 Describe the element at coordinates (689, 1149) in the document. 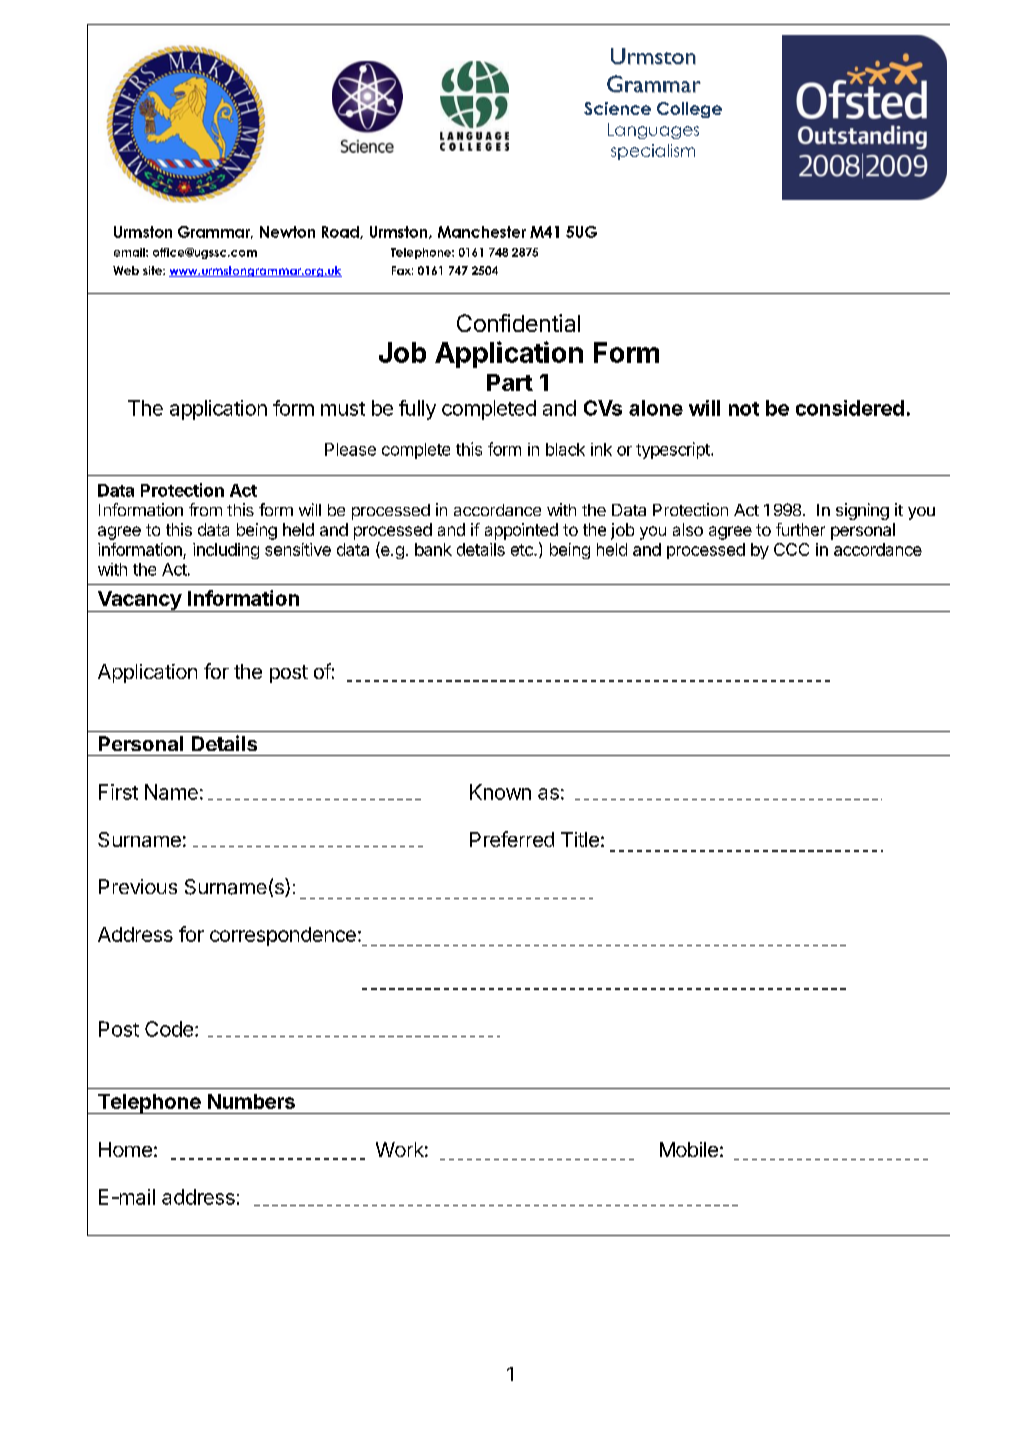

I see `Mobile` at that location.
